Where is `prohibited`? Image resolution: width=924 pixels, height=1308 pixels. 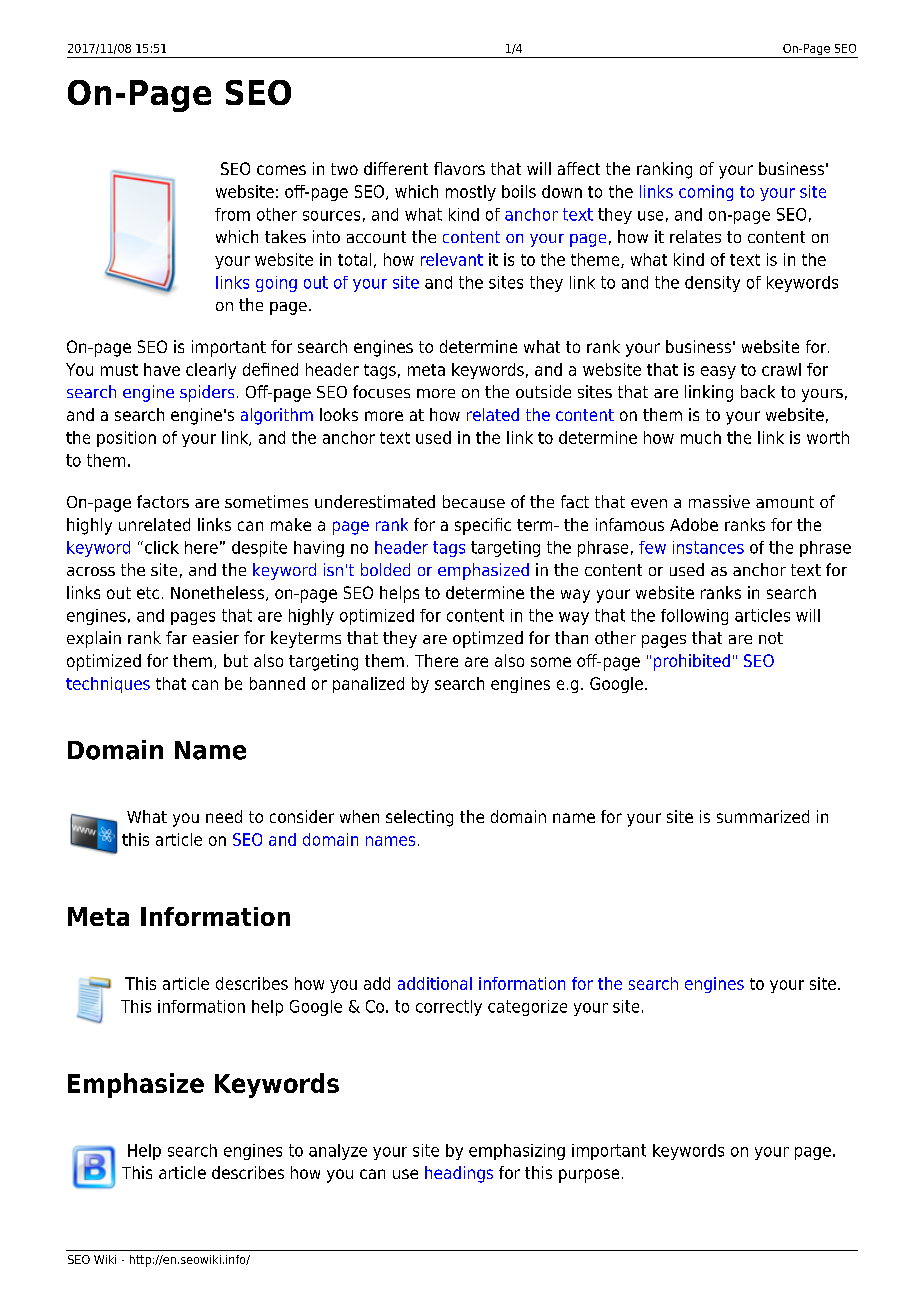 prohibited is located at coordinates (692, 662).
